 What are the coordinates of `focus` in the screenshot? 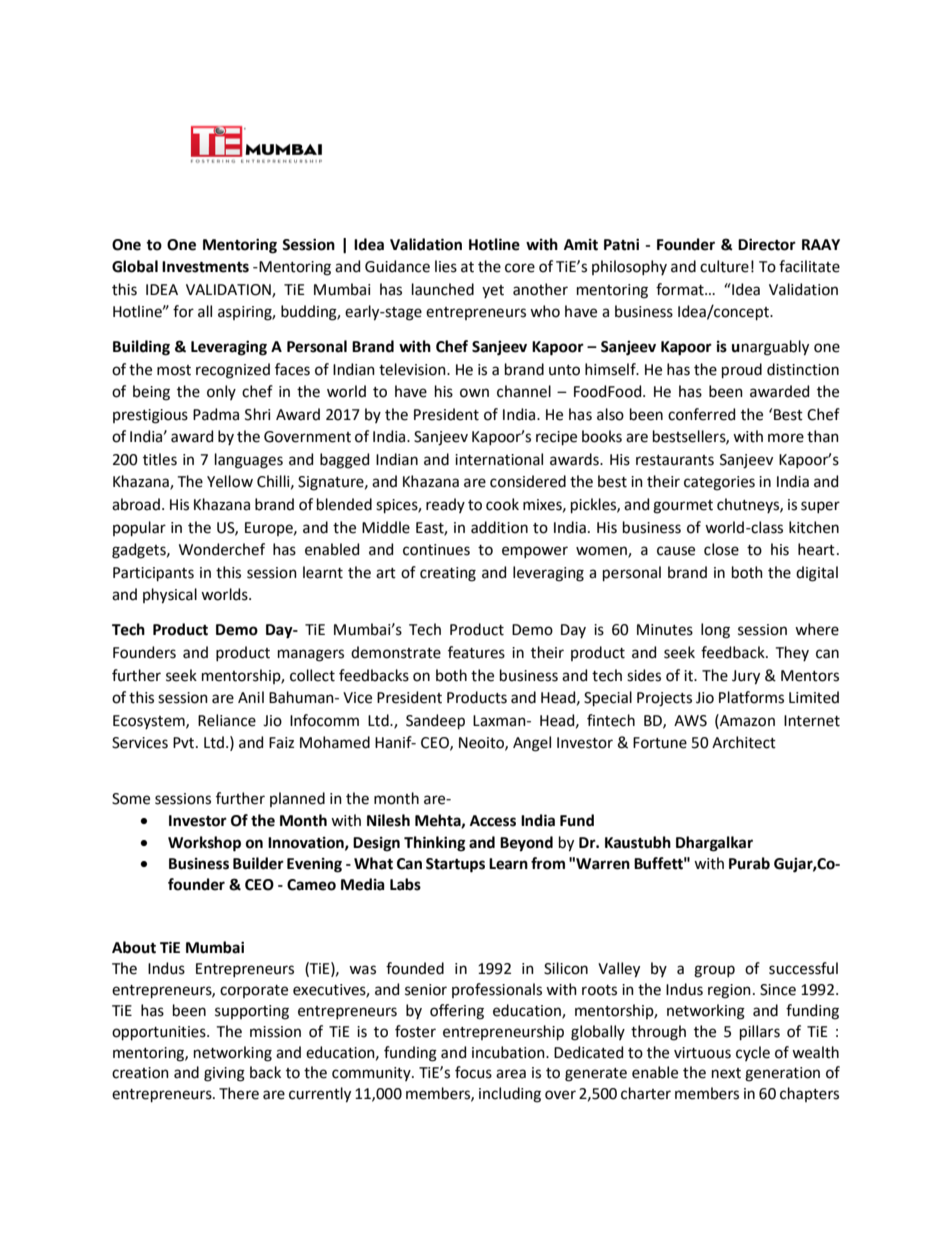 It's located at (473, 1072).
